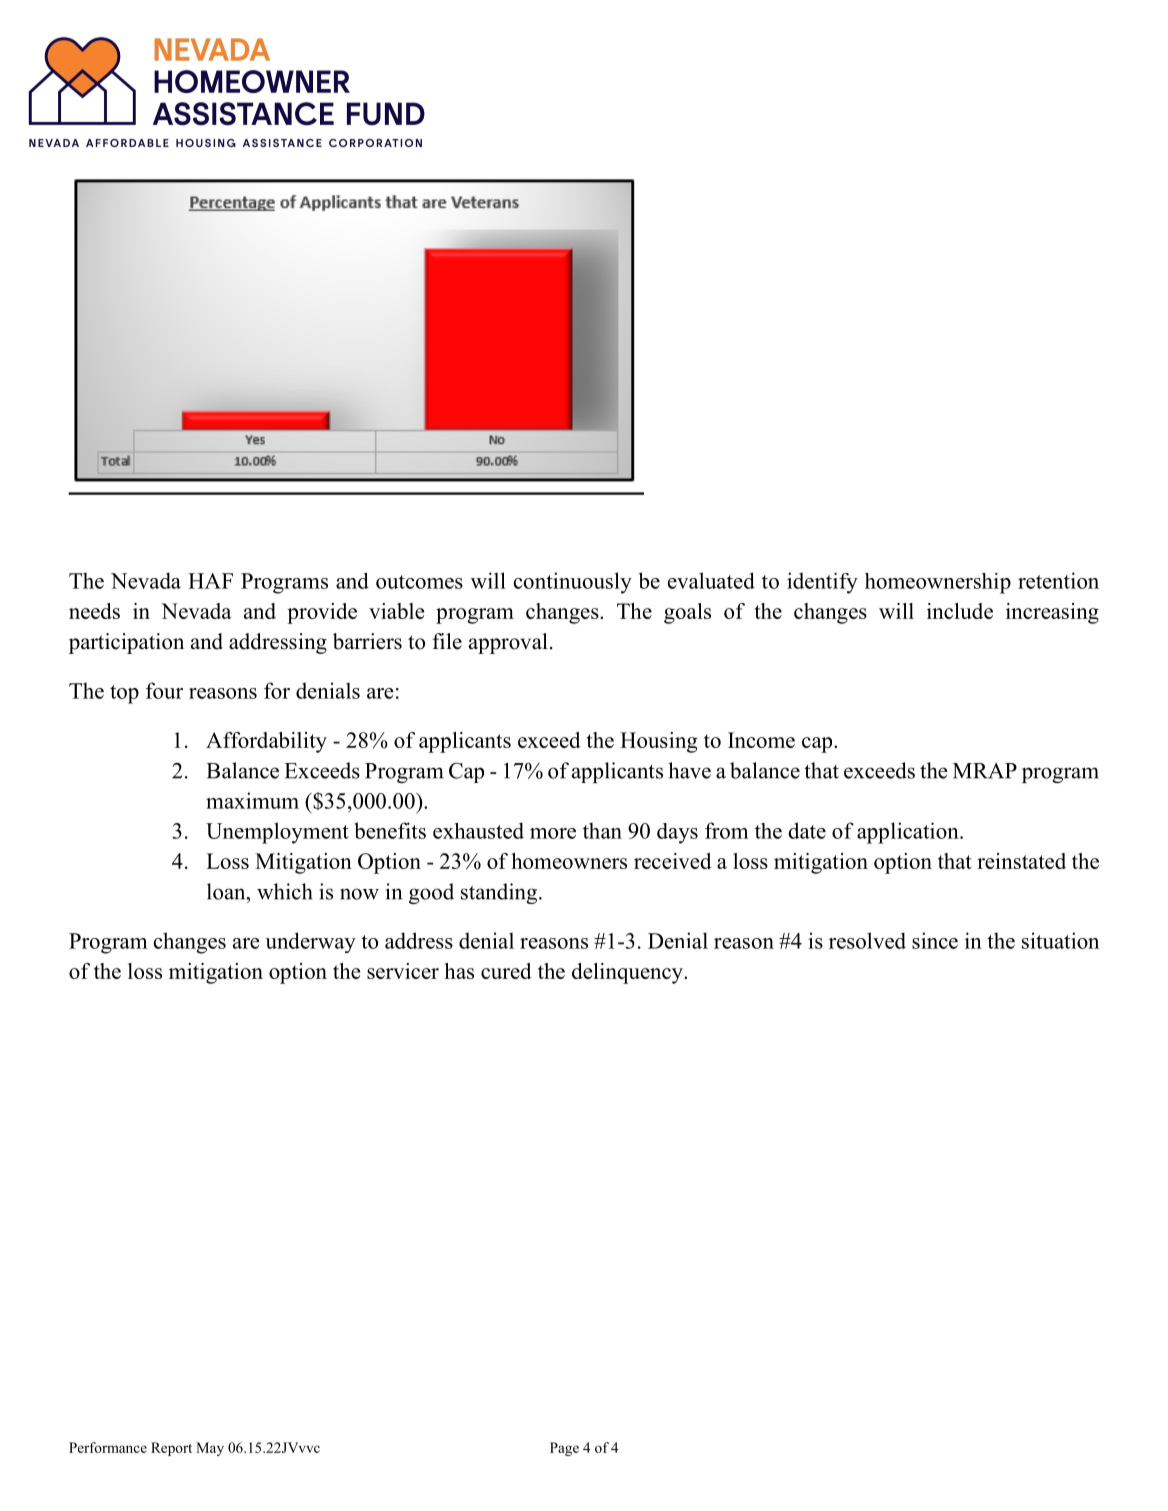  I want to click on include, so click(960, 611).
